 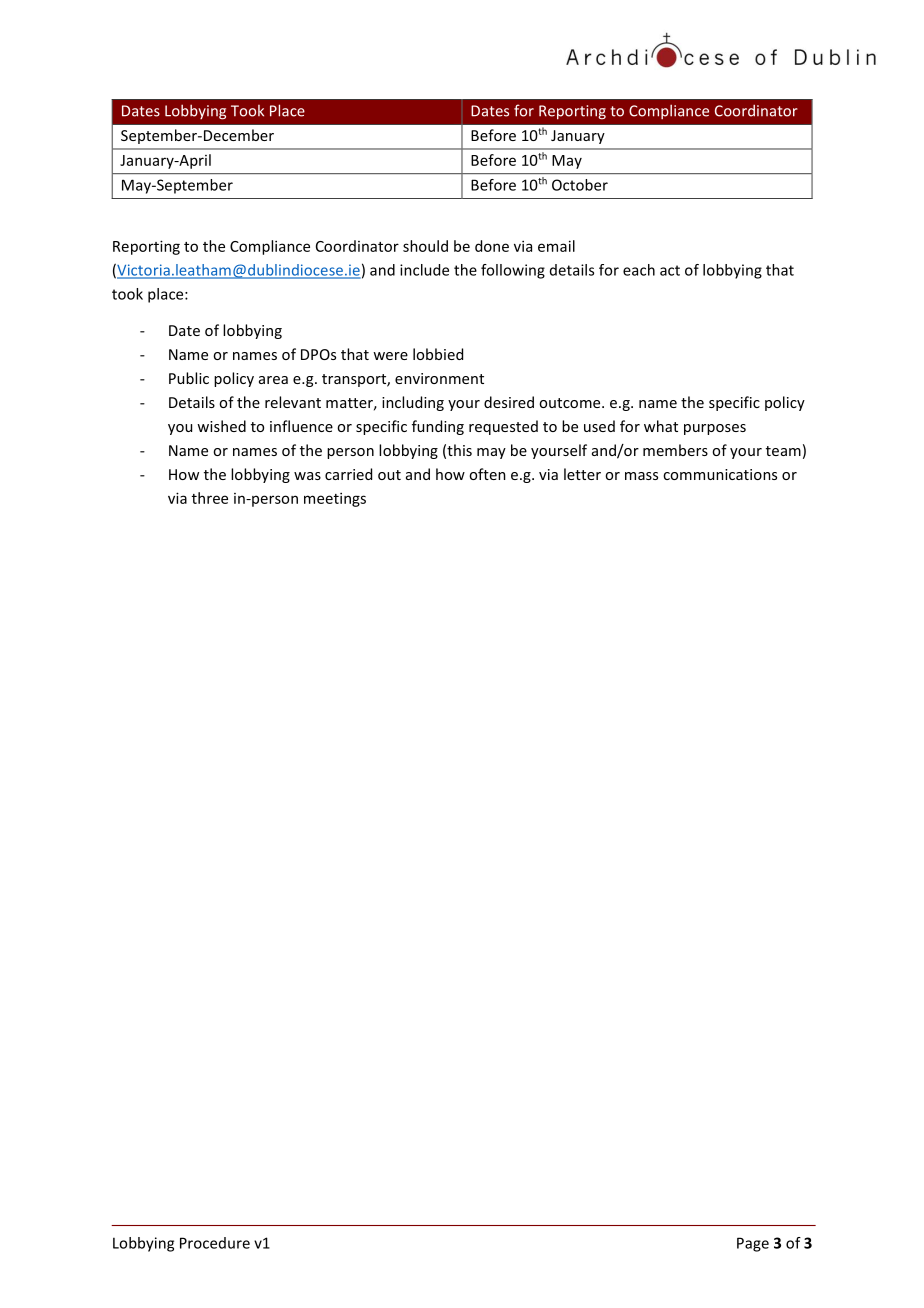 I want to click on Page, so click(x=753, y=1244).
